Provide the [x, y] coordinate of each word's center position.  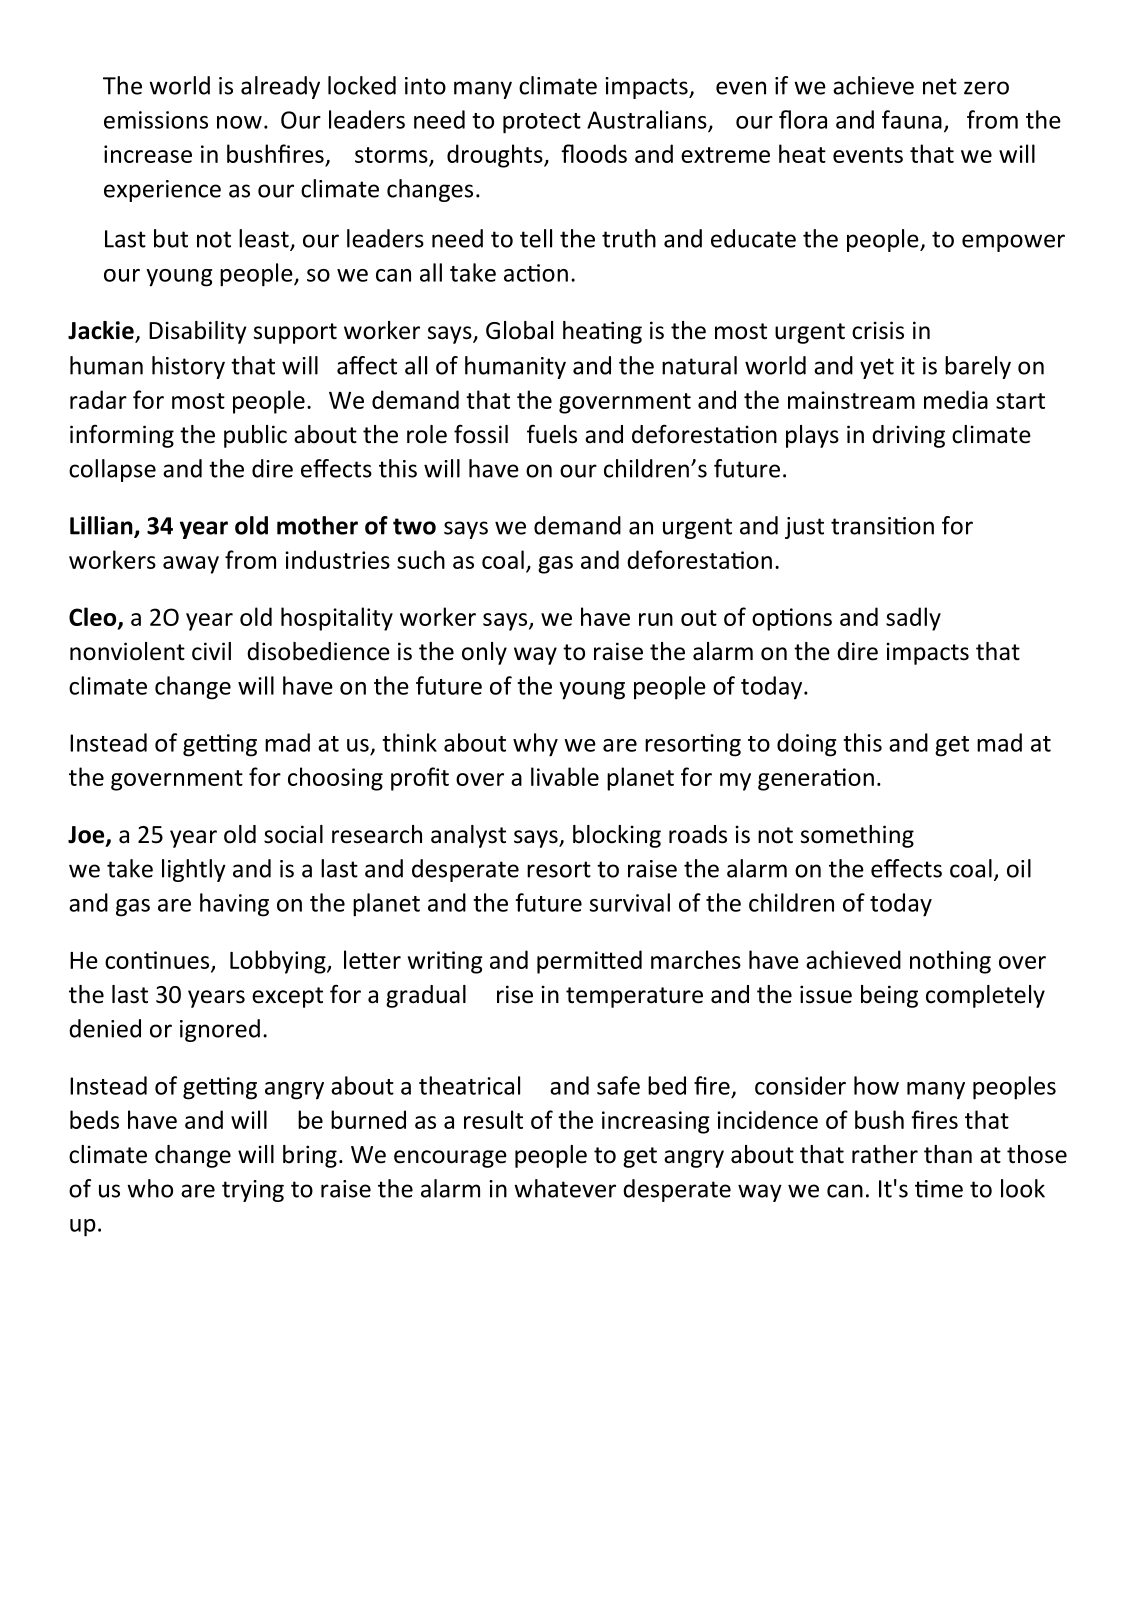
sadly [913, 619]
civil [211, 651]
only [484, 653]
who [150, 1188]
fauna [912, 119]
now [239, 122]
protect [542, 123]
